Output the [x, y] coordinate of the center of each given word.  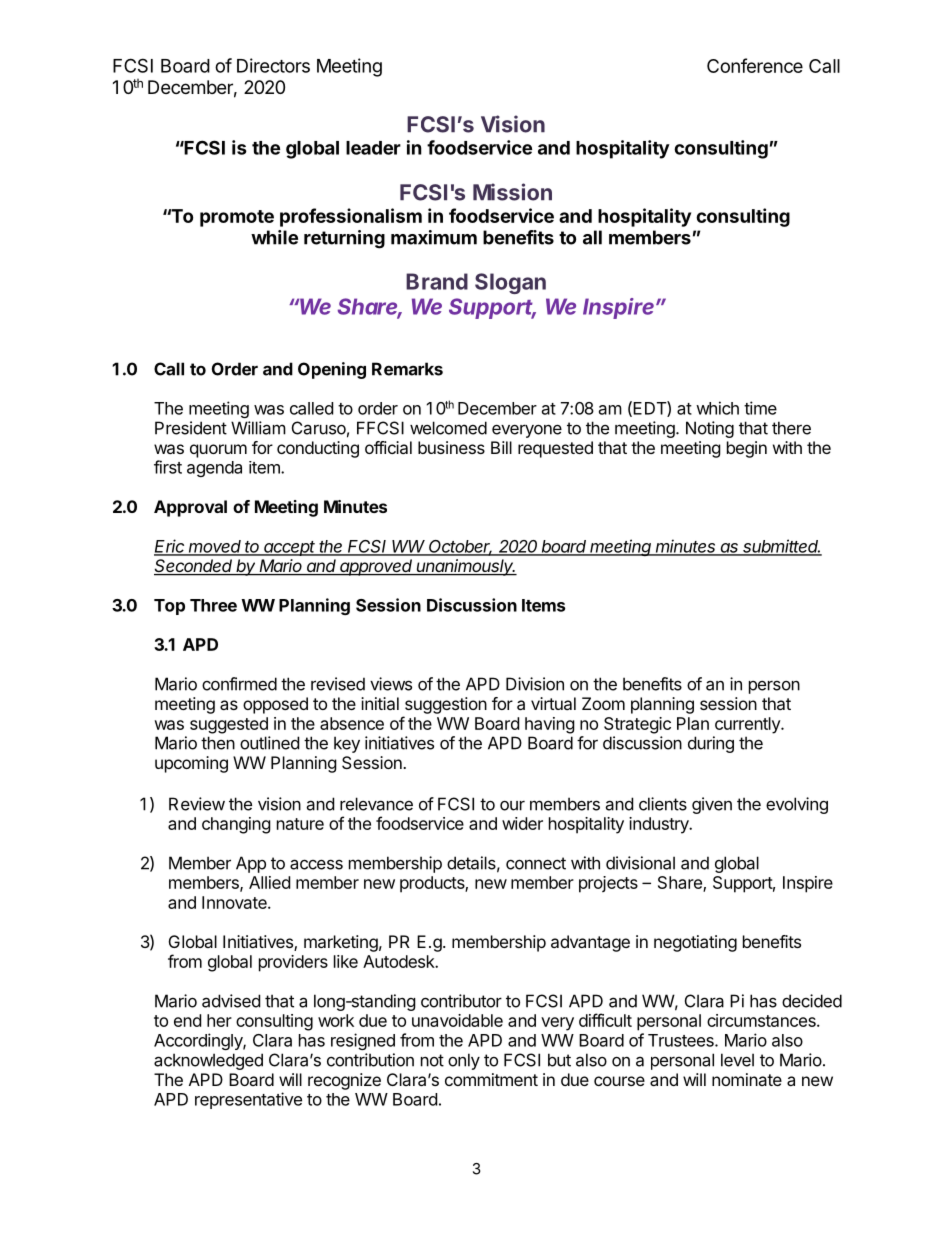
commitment [491, 1079]
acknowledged [208, 1061]
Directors [273, 65]
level [737, 1060]
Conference [755, 65]
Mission [512, 192]
